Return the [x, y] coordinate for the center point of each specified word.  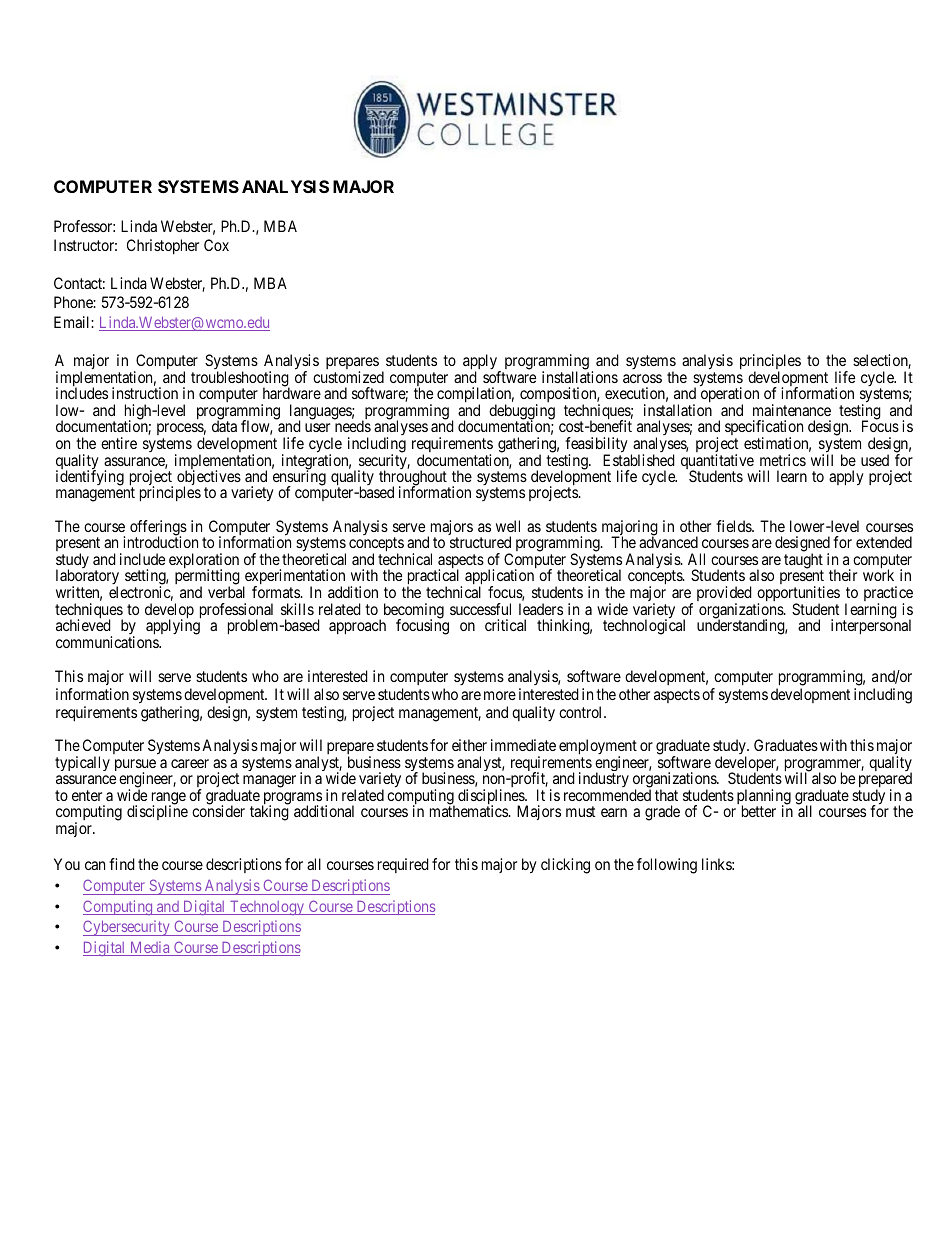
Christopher [163, 246]
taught [803, 562]
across [642, 378]
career [190, 763]
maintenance [792, 410]
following [667, 866]
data [224, 426]
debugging [522, 413]
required [403, 865]
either [469, 745]
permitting [207, 578]
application [499, 578]
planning [764, 798]
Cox [216, 245]
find [122, 864]
